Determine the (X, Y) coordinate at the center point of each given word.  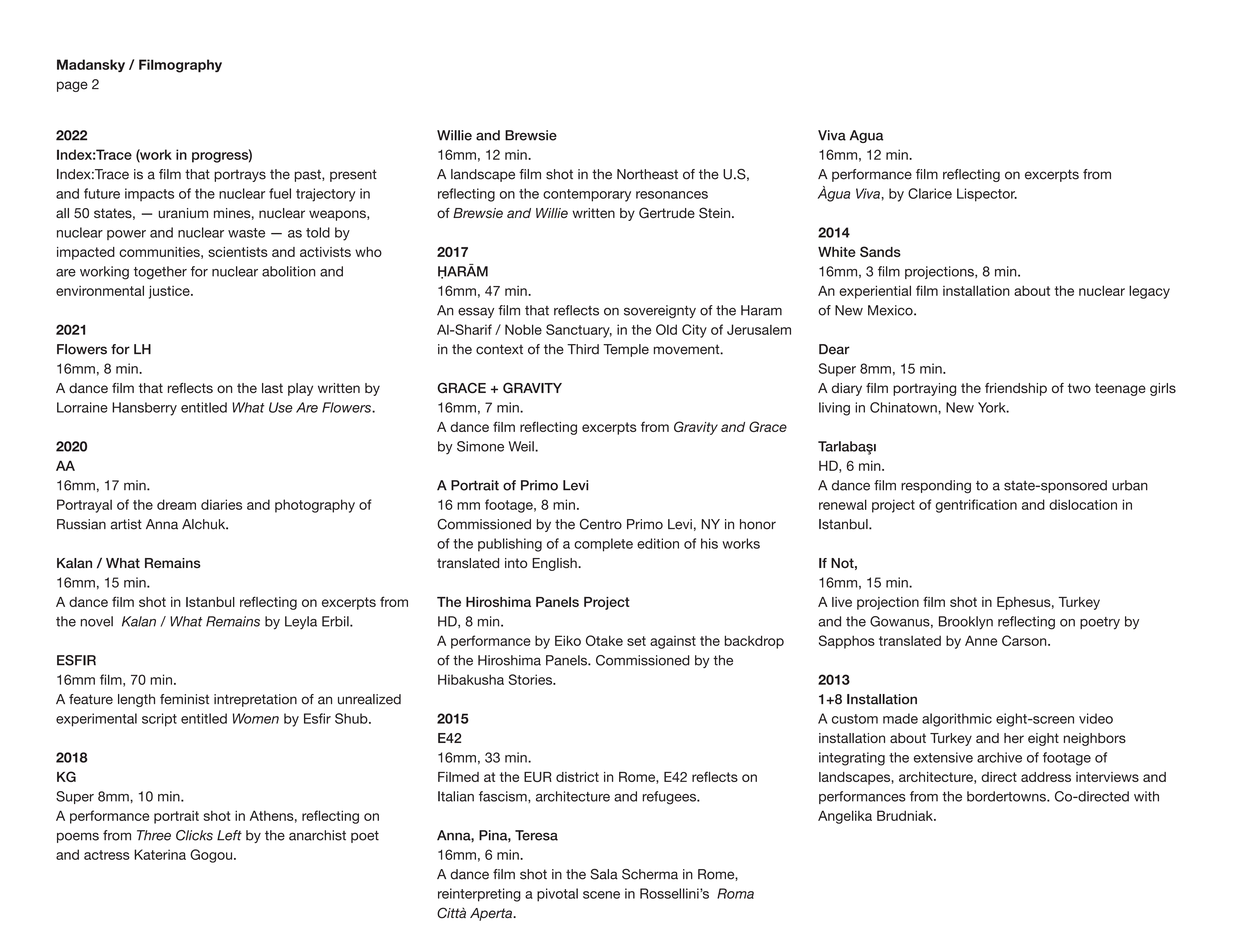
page (72, 86)
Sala (604, 874)
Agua (866, 136)
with (1146, 796)
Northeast (647, 174)
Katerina (160, 854)
